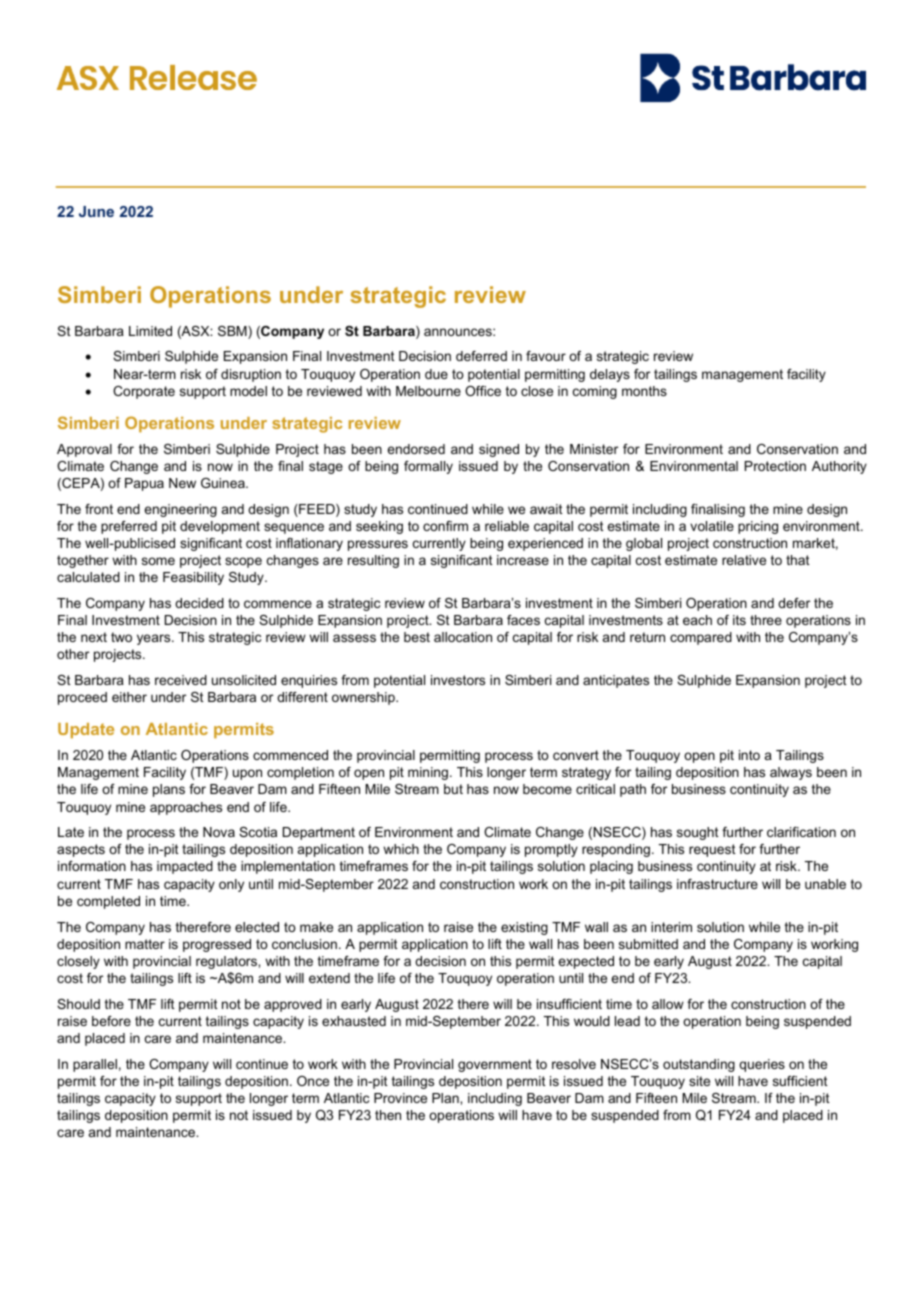 The image size is (924, 1309). What do you see at coordinates (610, 375) in the image?
I see `delays` at bounding box center [610, 375].
